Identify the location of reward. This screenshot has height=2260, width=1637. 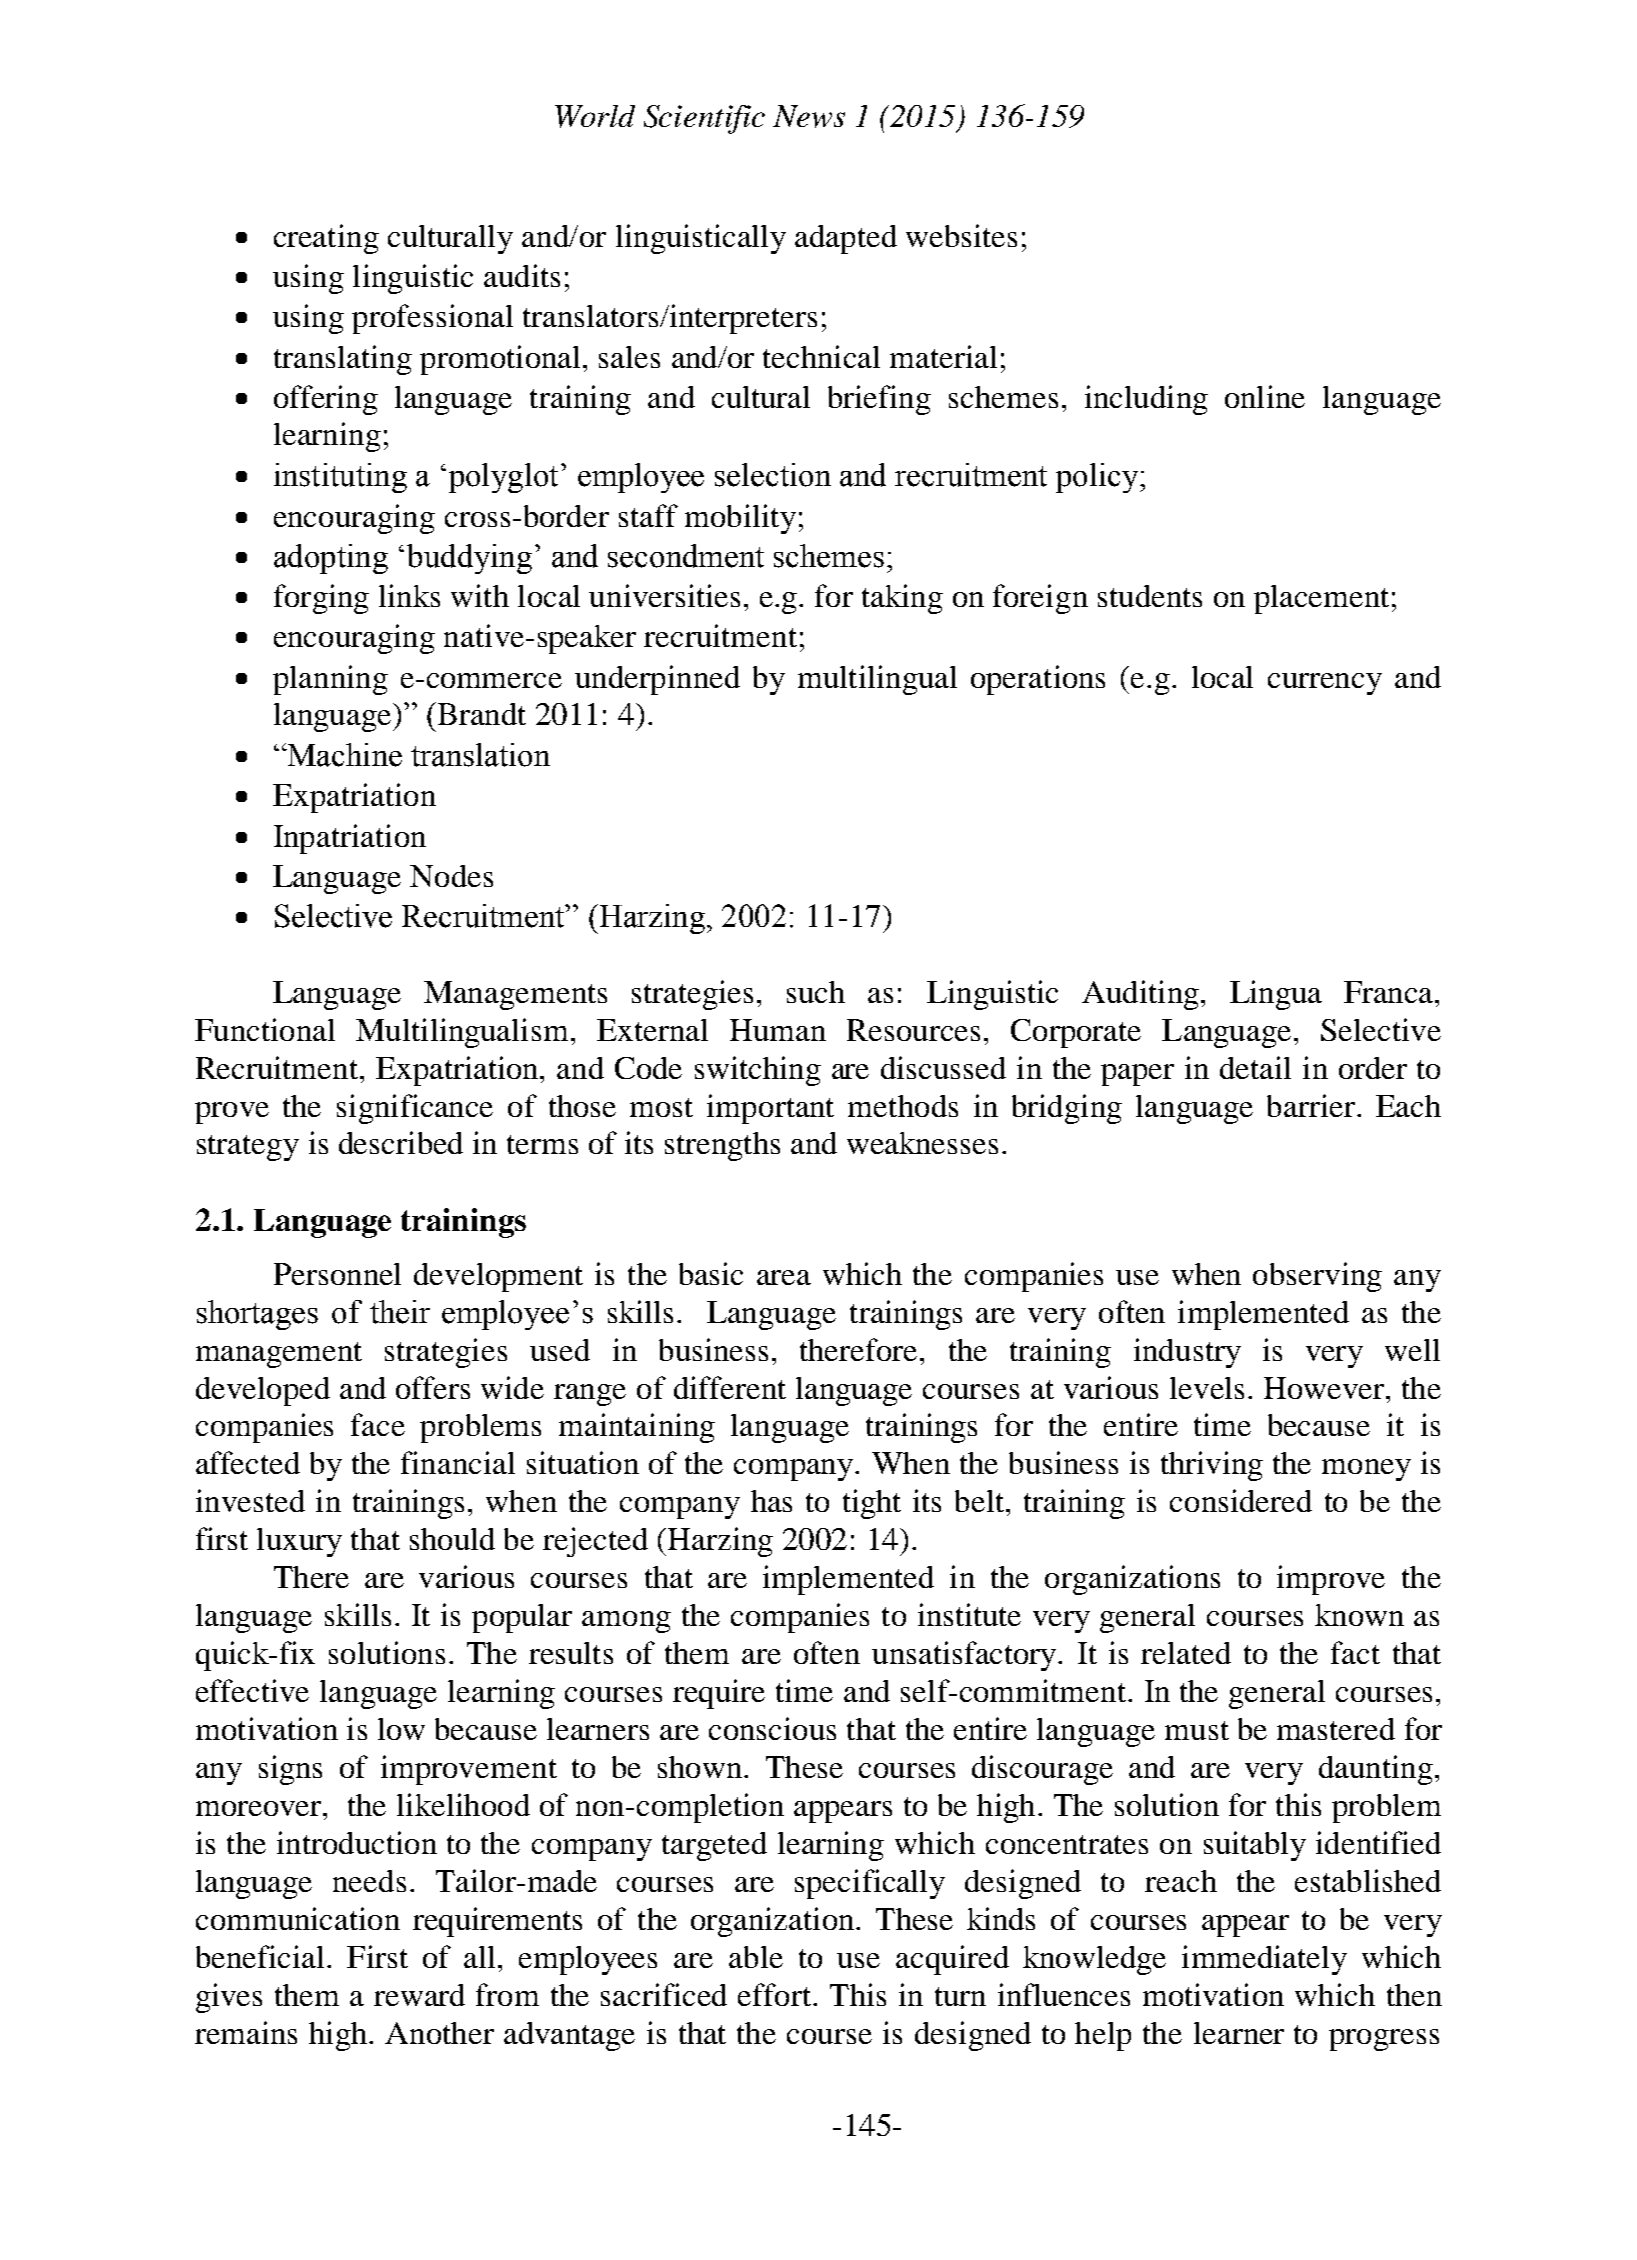
(419, 1995).
